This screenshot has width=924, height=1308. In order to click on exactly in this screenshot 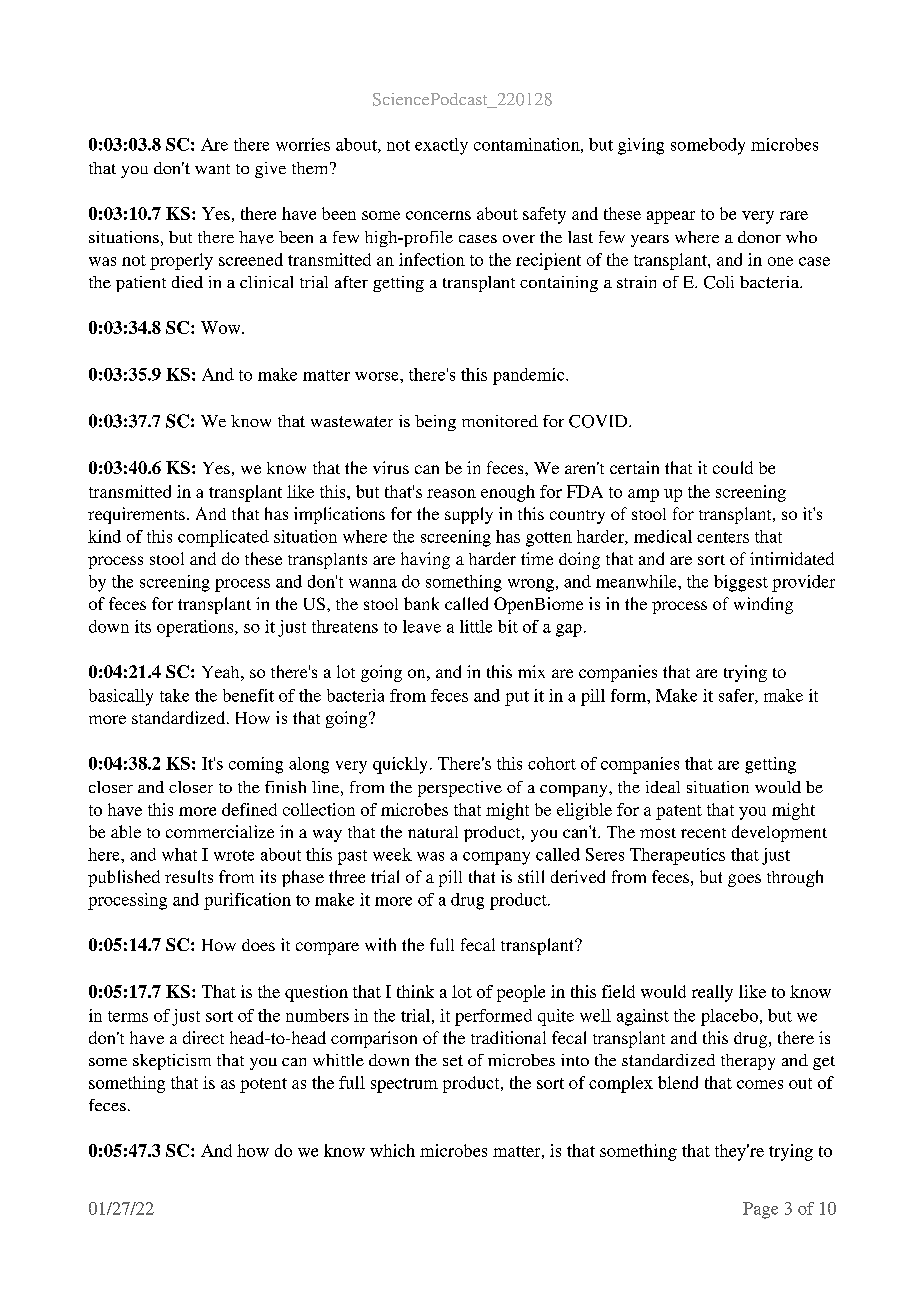, I will do `click(441, 146)`.
